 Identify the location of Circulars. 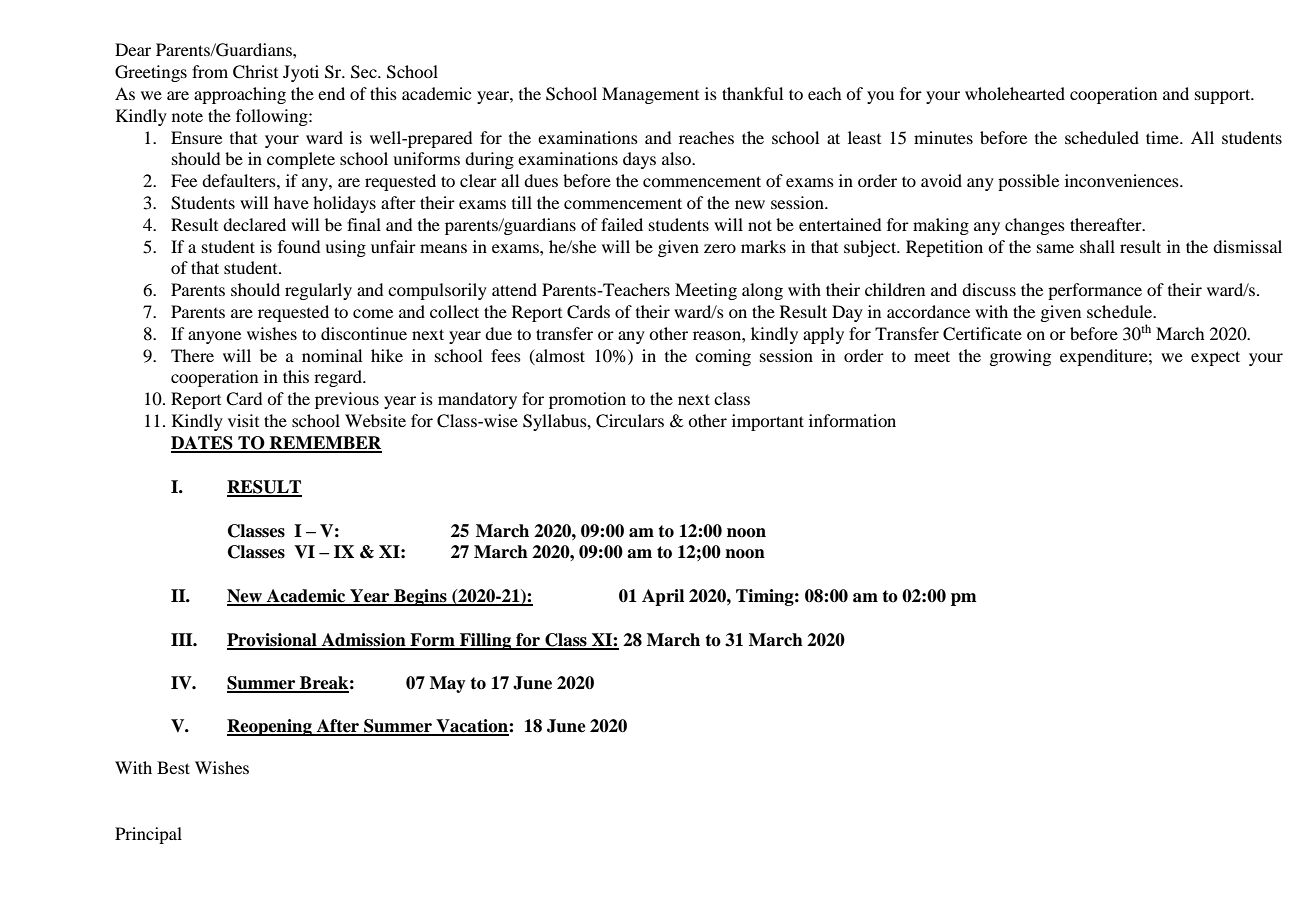
(630, 421).
